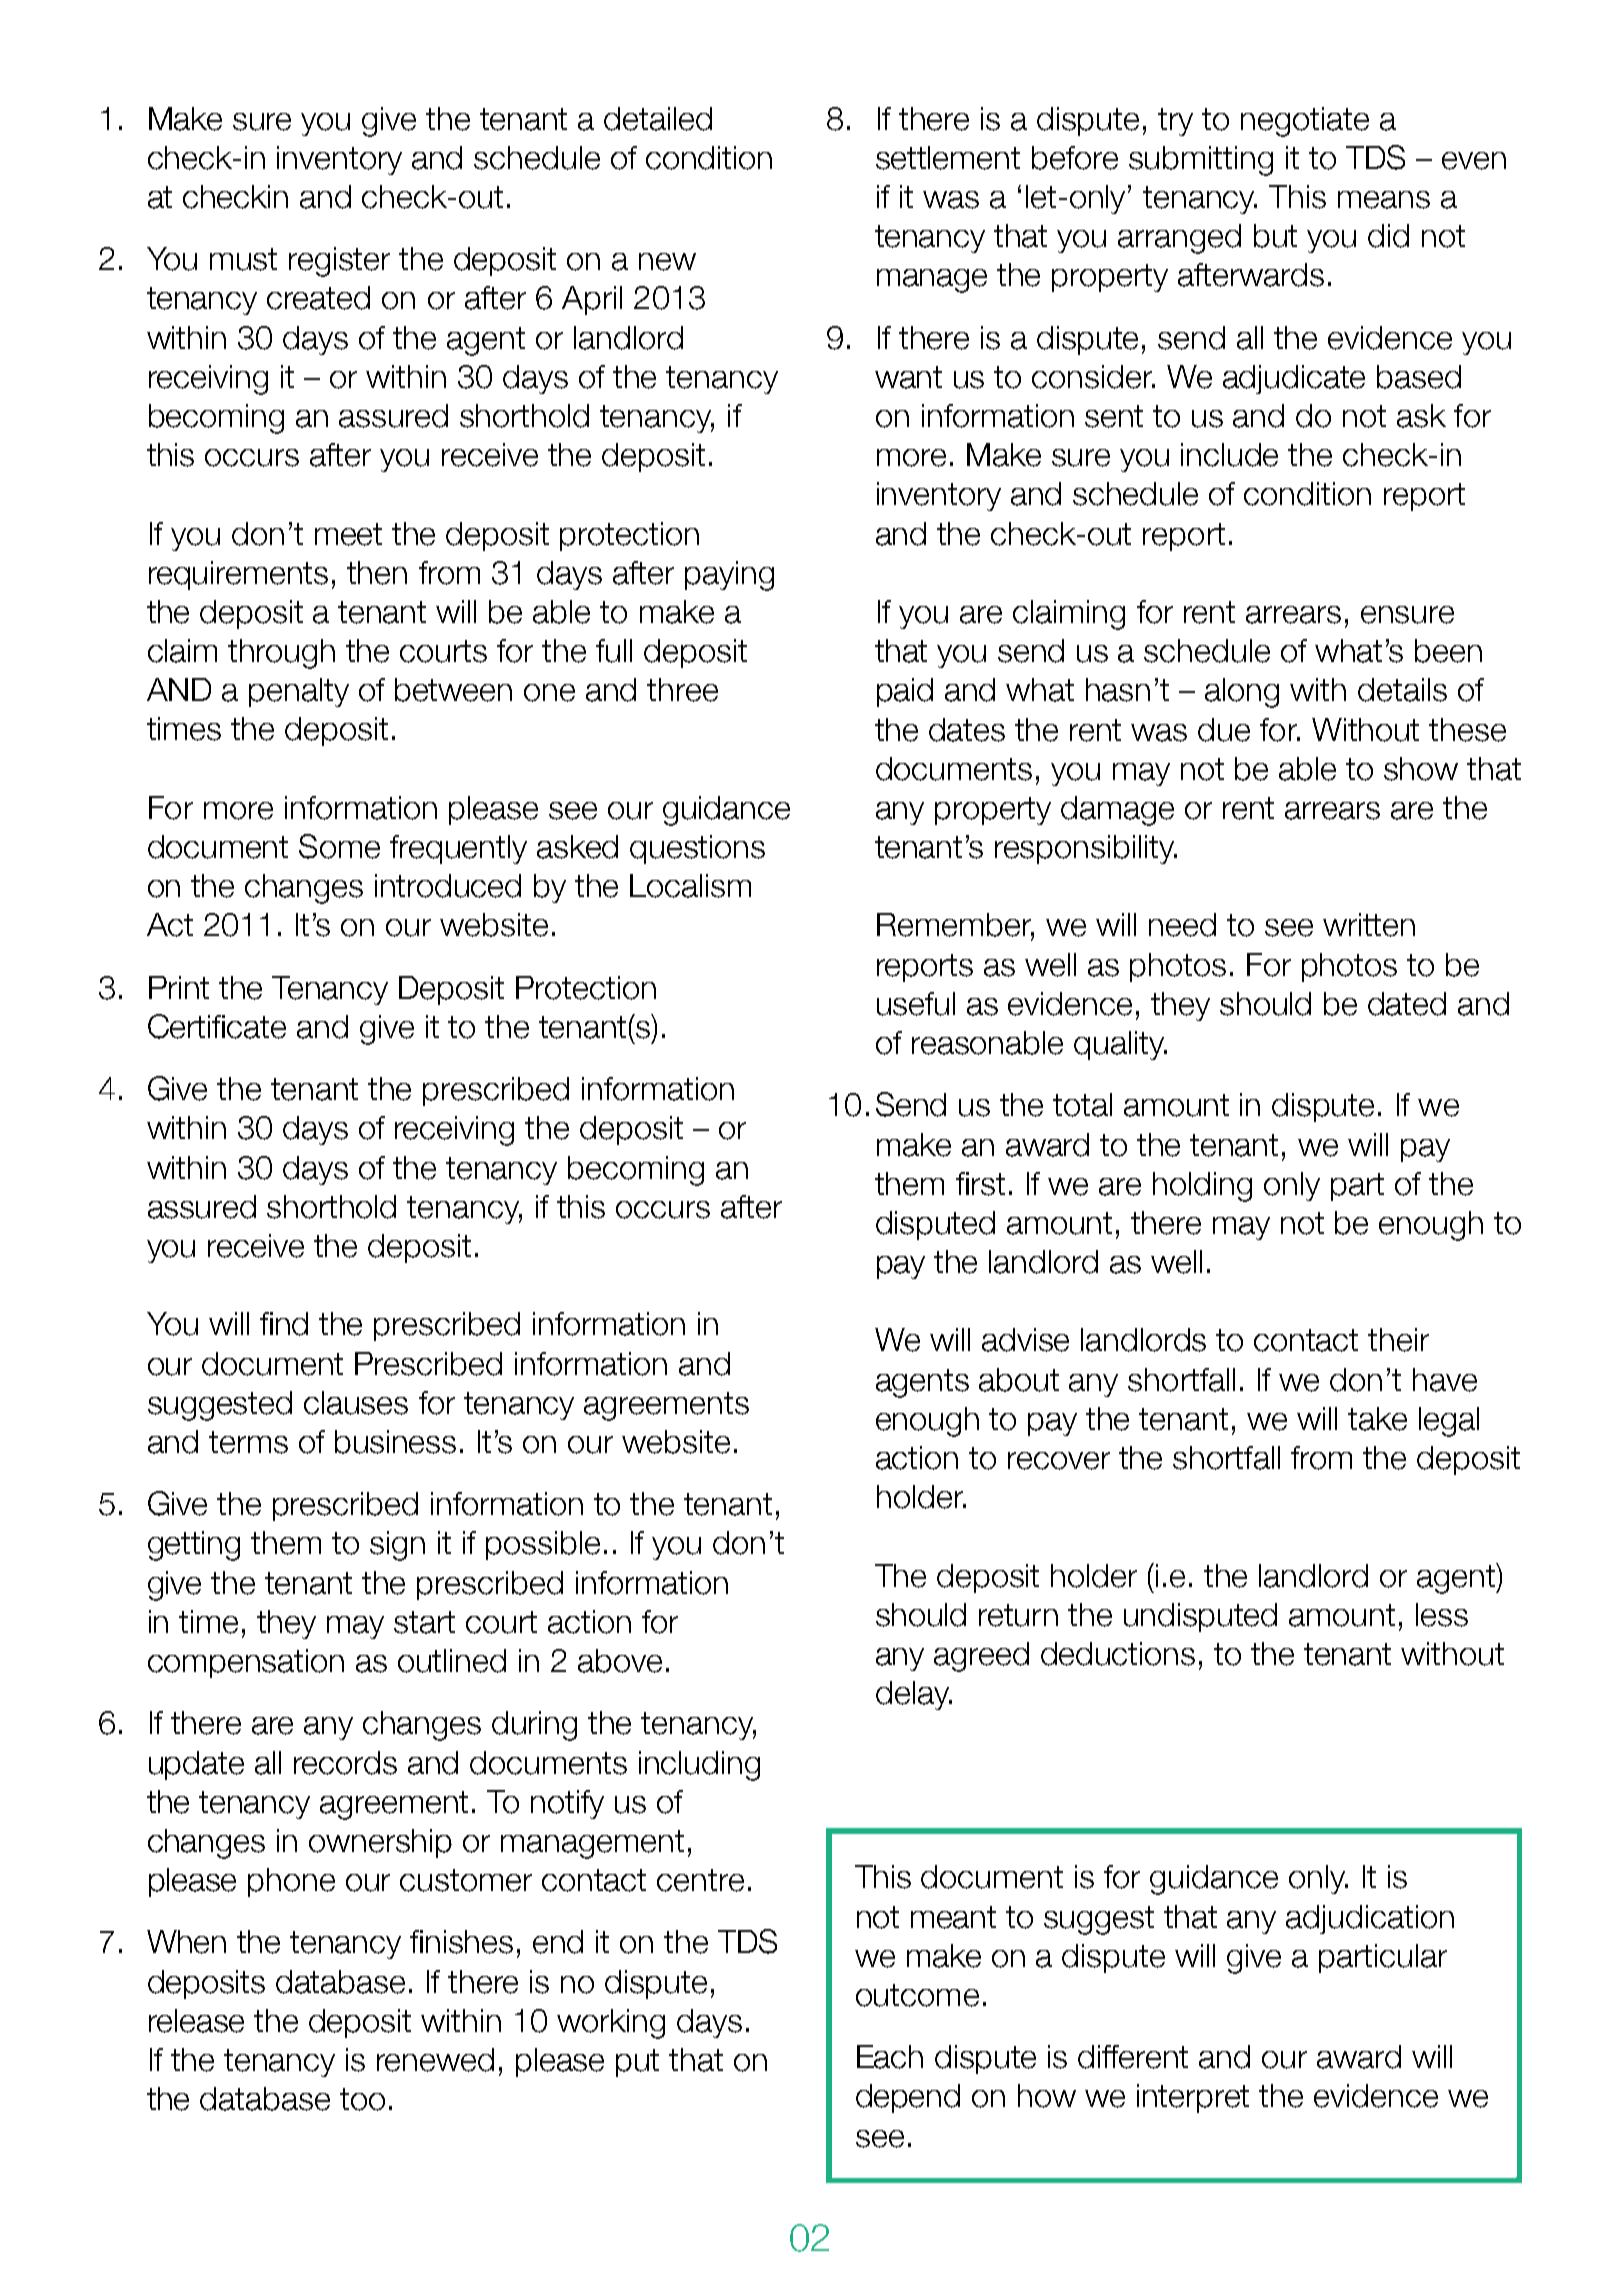 Image resolution: width=1620 pixels, height=2291 pixels. I want to click on questions, so click(697, 849).
